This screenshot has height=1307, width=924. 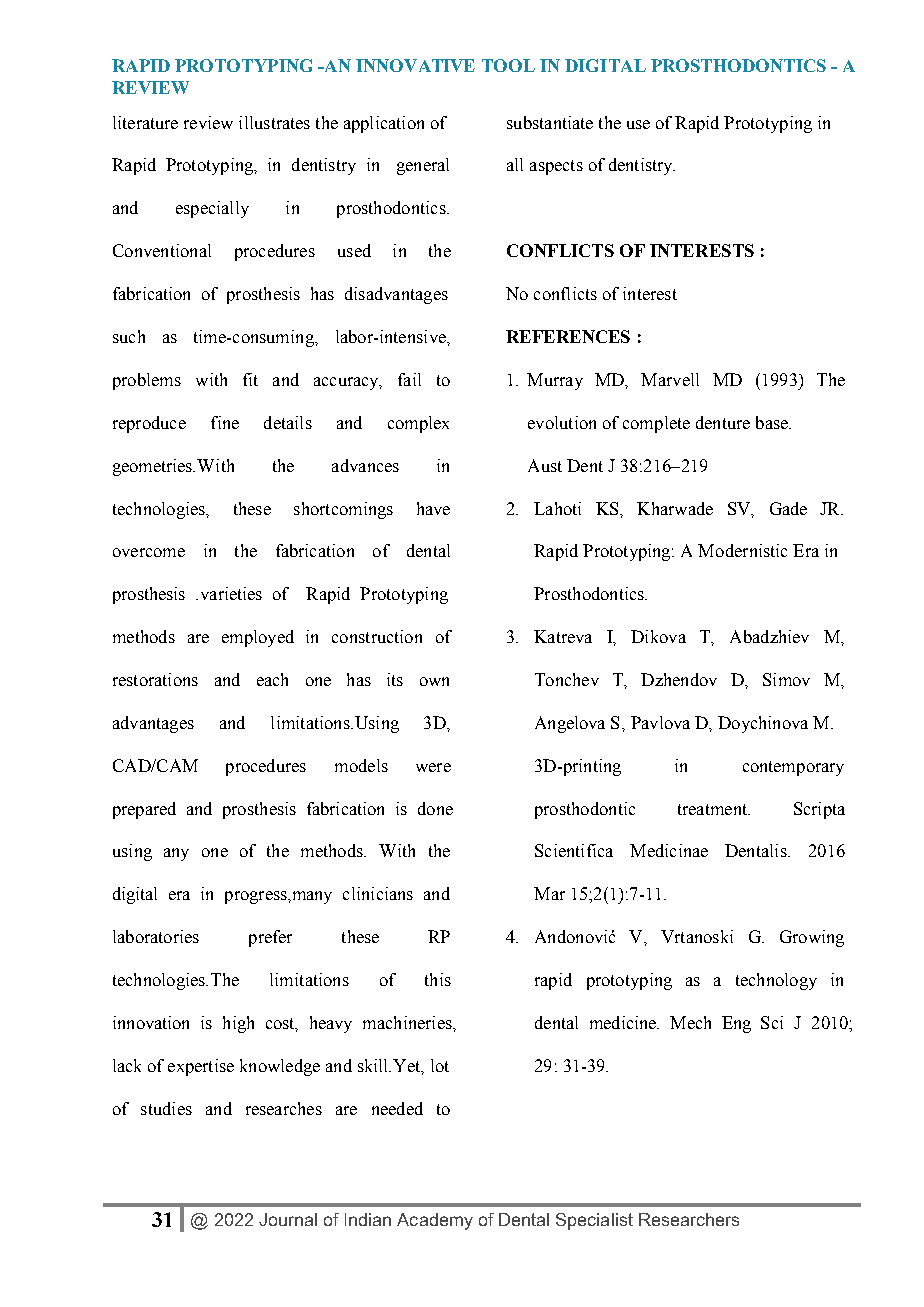 I want to click on TOOL, so click(x=508, y=65).
